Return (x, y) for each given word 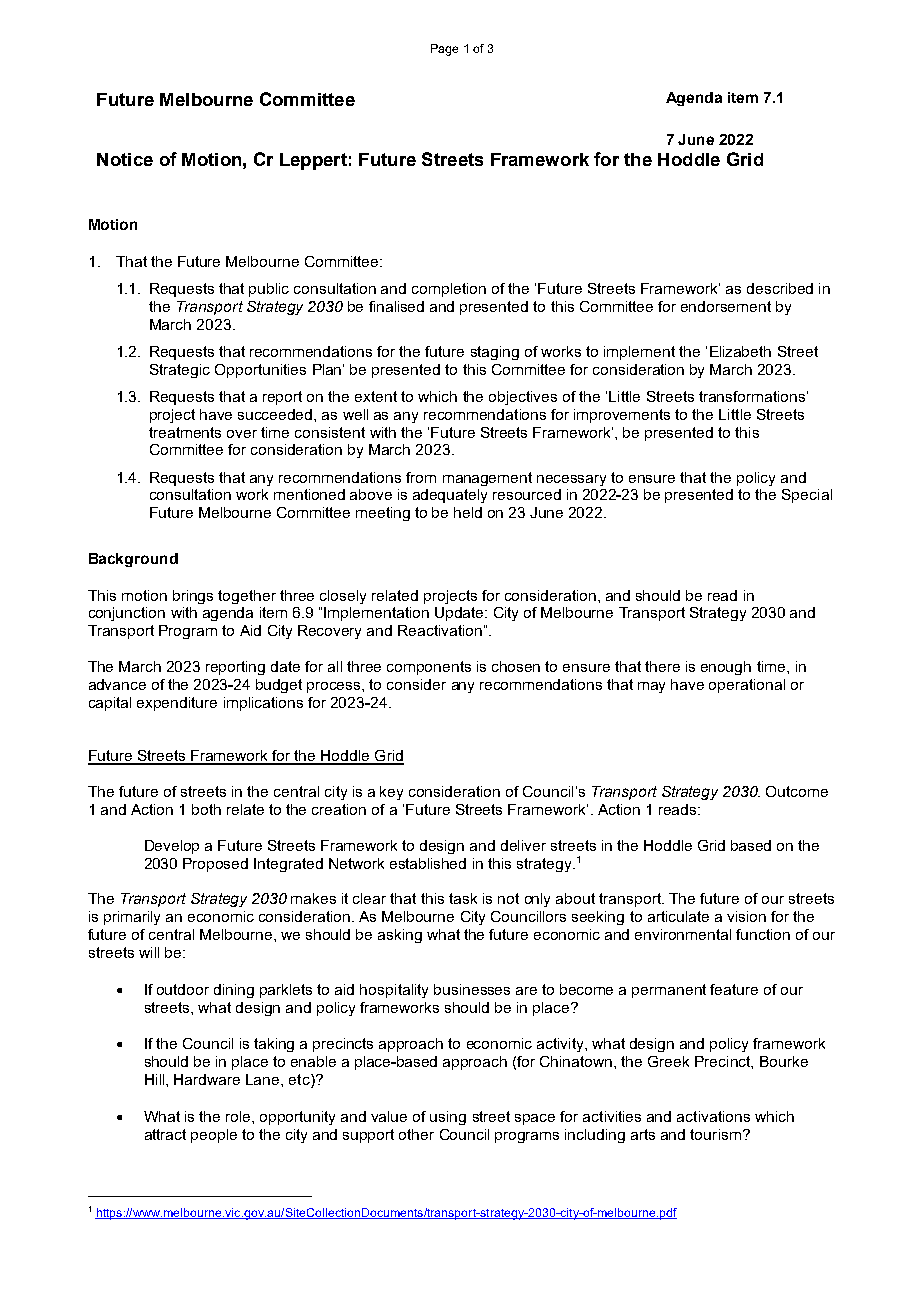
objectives (523, 398)
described (780, 288)
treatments (185, 432)
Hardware (207, 1079)
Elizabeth (740, 351)
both (206, 809)
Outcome (797, 791)
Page (444, 50)
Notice (125, 159)
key (391, 793)
